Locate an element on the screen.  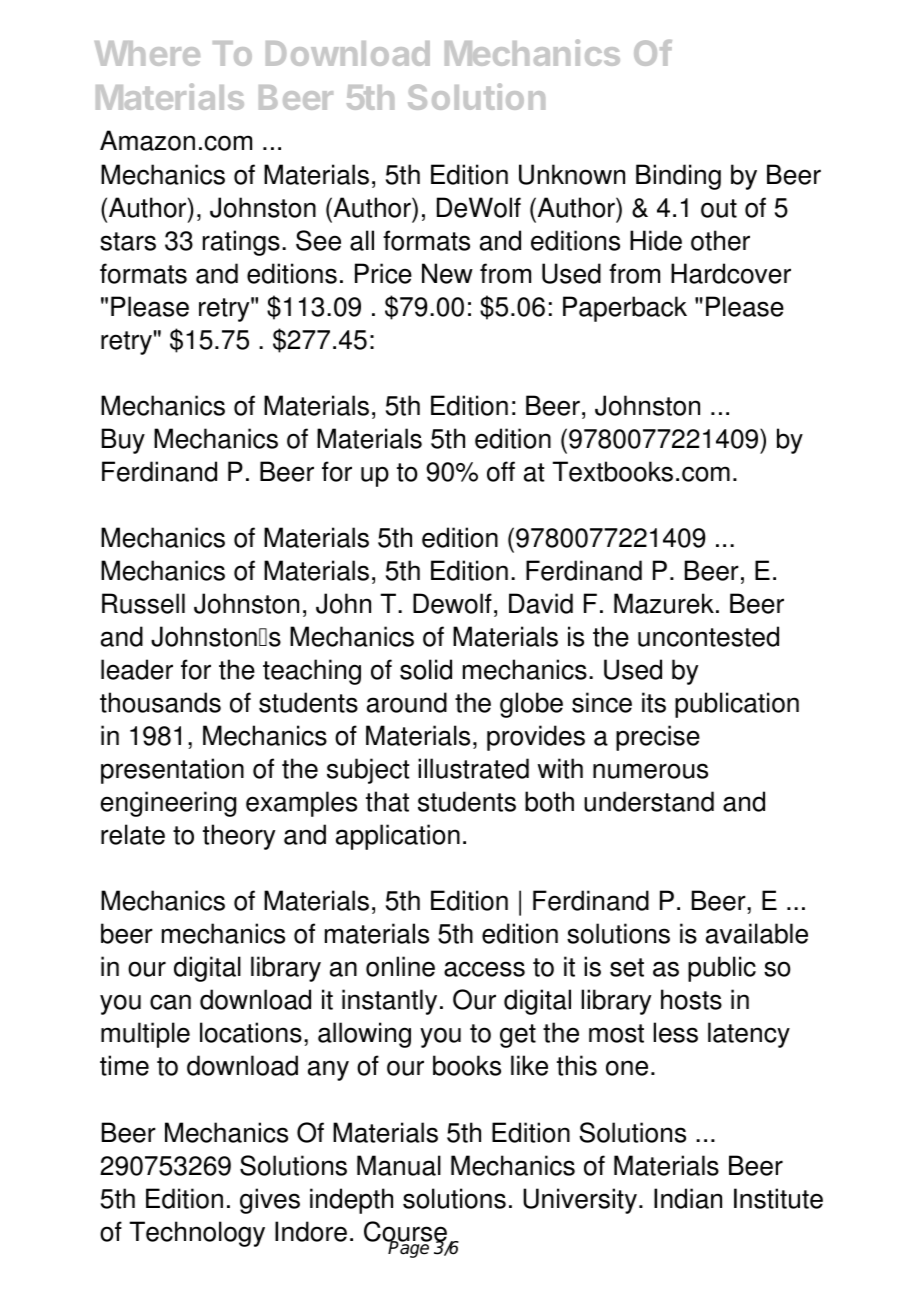
Course is located at coordinates (405, 1232).
